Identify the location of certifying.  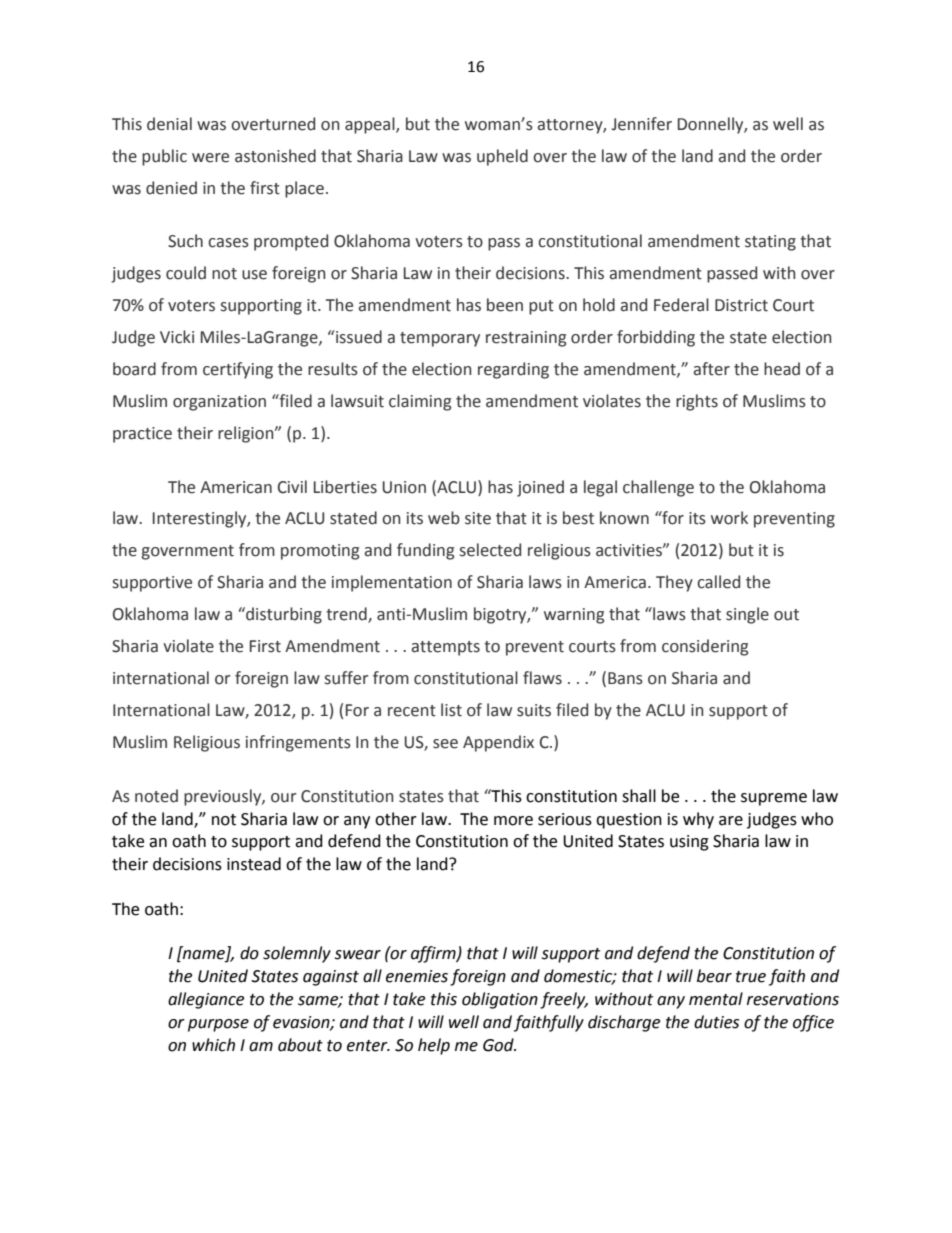
(238, 370).
